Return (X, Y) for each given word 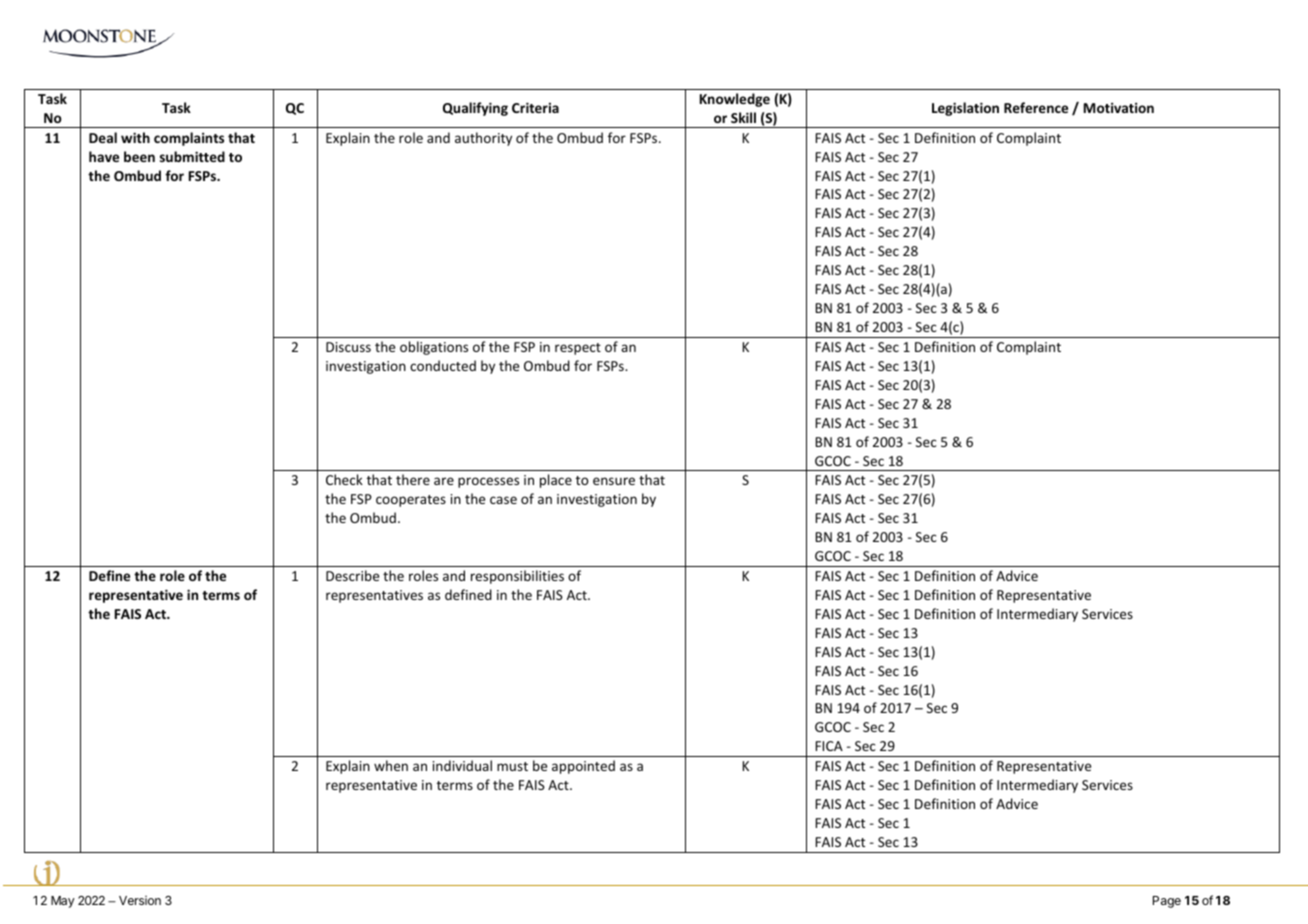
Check (344, 479)
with (135, 137)
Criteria (535, 107)
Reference (1036, 107)
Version (140, 900)
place (556, 481)
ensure (614, 481)
